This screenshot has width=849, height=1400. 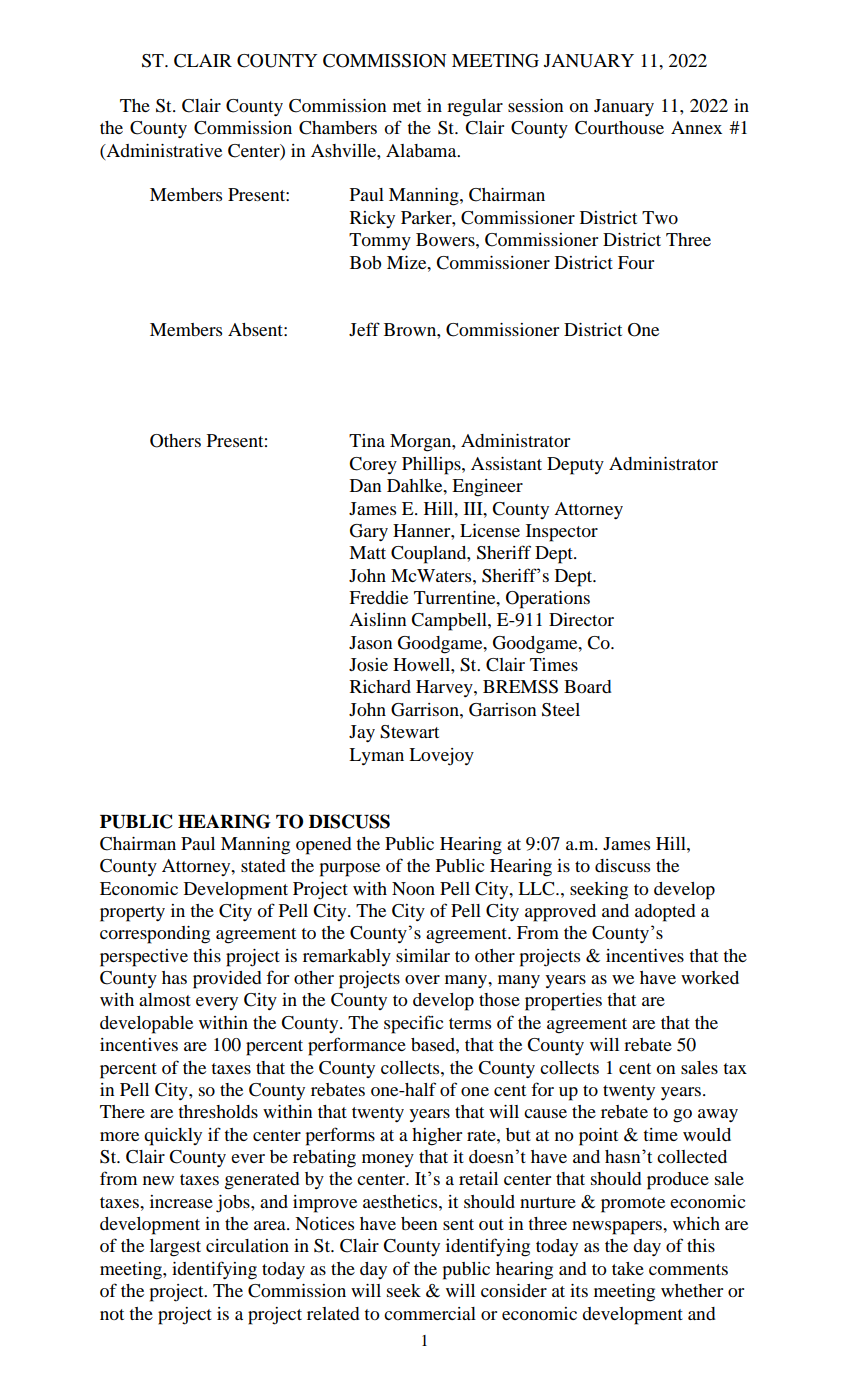 I want to click on Inspector, so click(x=562, y=533).
